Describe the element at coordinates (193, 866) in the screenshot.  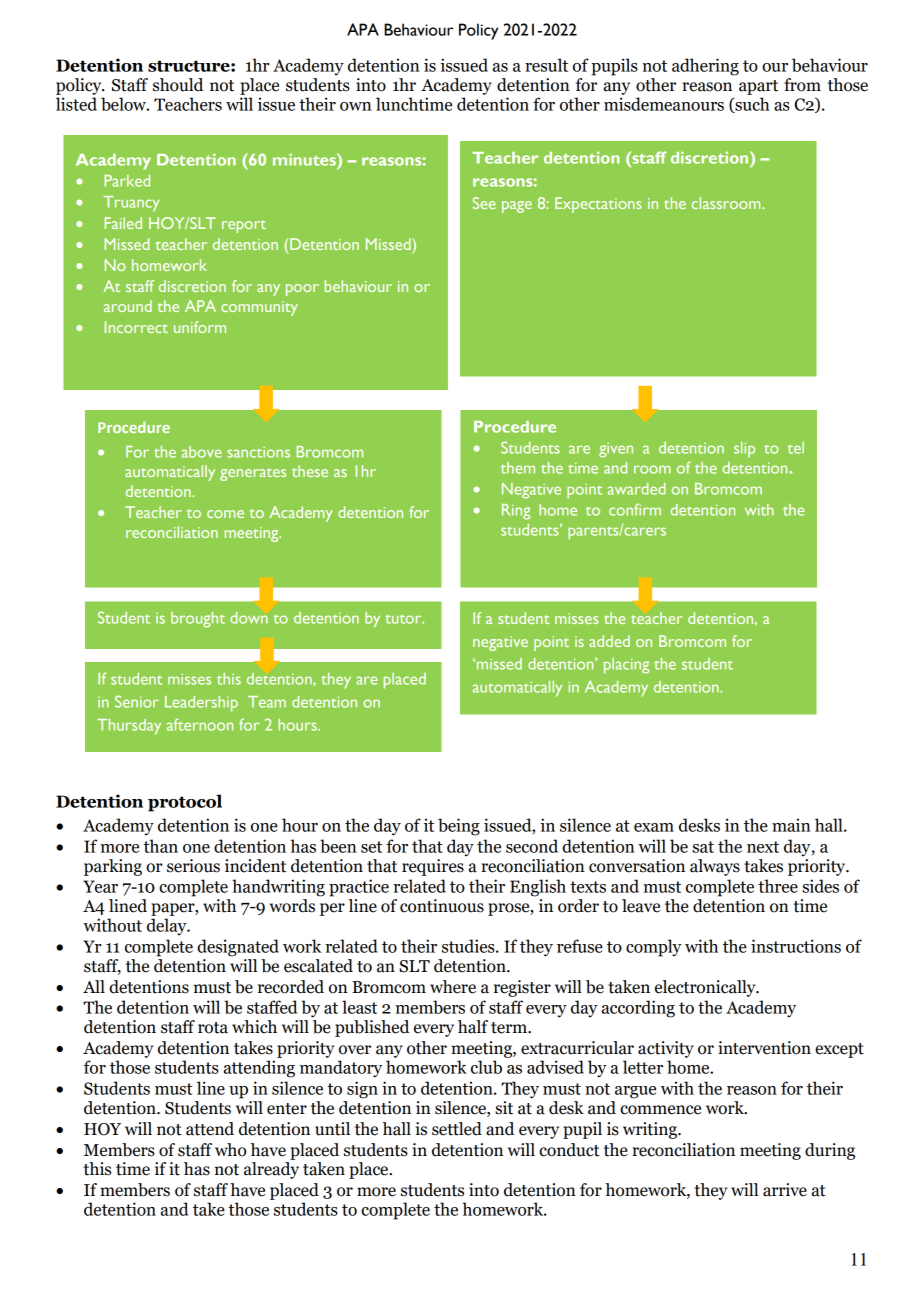
I see `serious` at that location.
